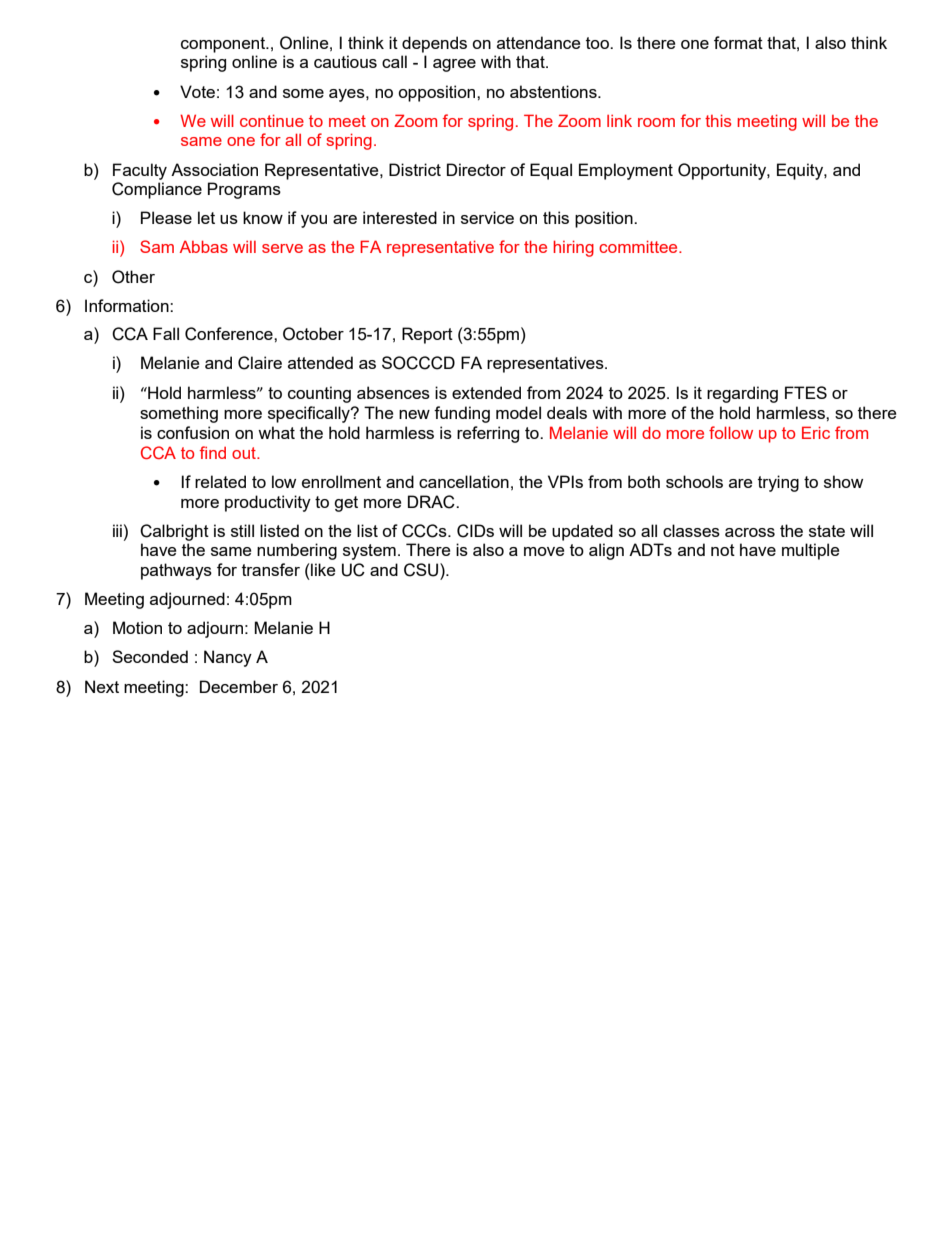  I want to click on regarding, so click(742, 394).
